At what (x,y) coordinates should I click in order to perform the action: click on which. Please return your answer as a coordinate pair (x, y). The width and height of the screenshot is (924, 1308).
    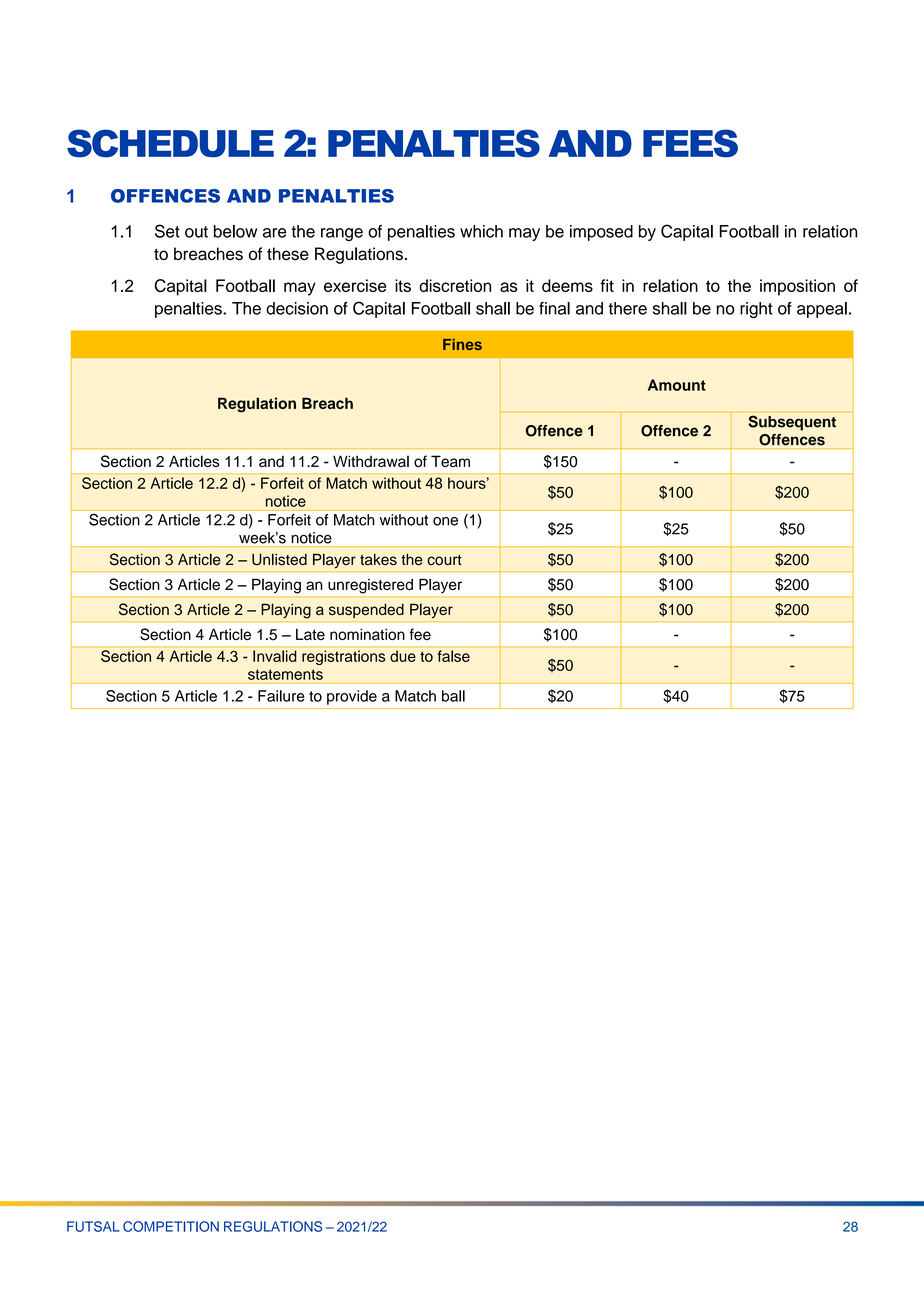
    Looking at the image, I should click on (481, 231).
